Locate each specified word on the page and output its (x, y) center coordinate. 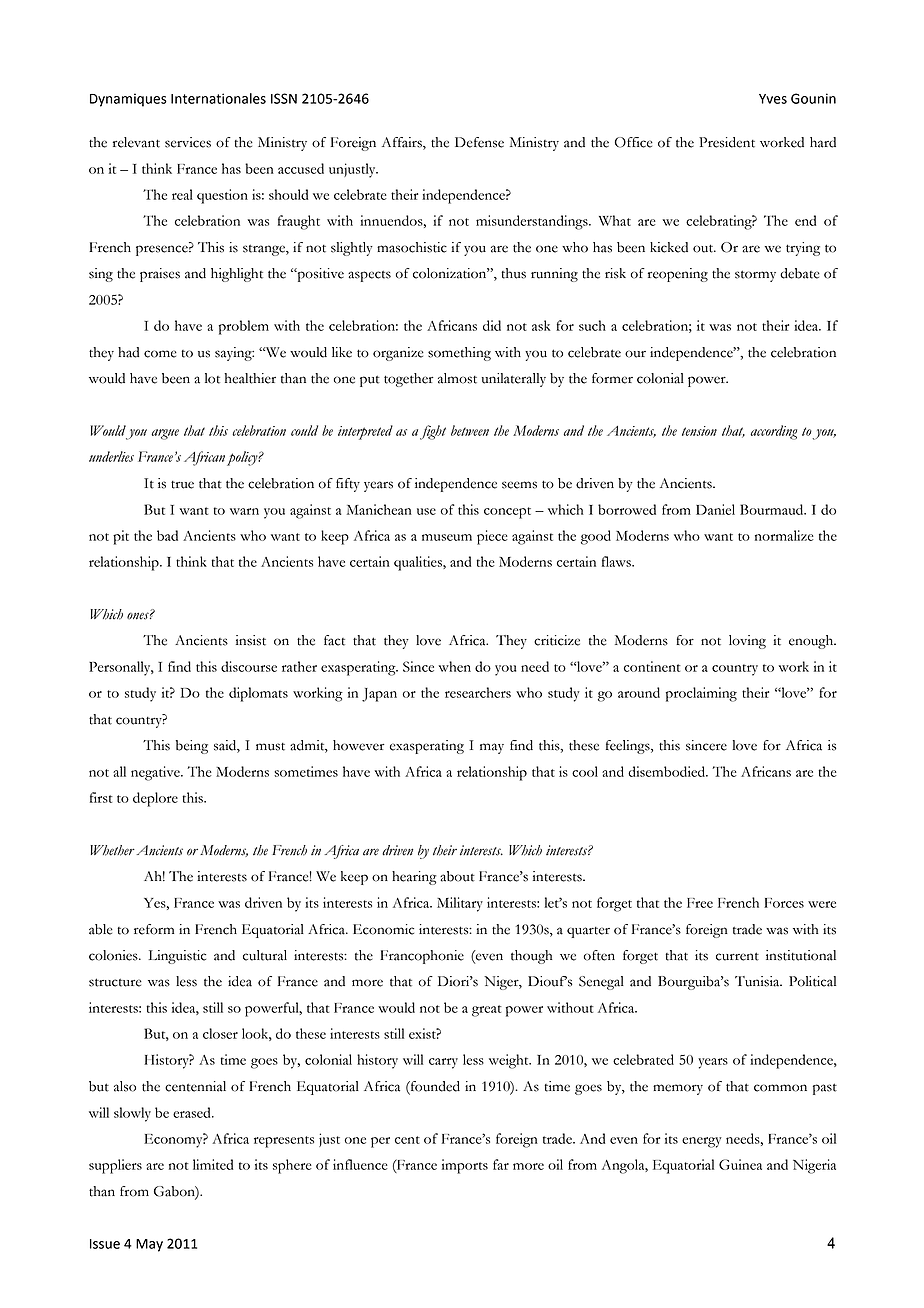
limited (213, 1164)
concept (507, 513)
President (727, 142)
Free (700, 903)
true (182, 485)
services (188, 142)
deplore (155, 799)
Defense (479, 142)
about (457, 876)
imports (465, 1166)
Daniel (715, 509)
